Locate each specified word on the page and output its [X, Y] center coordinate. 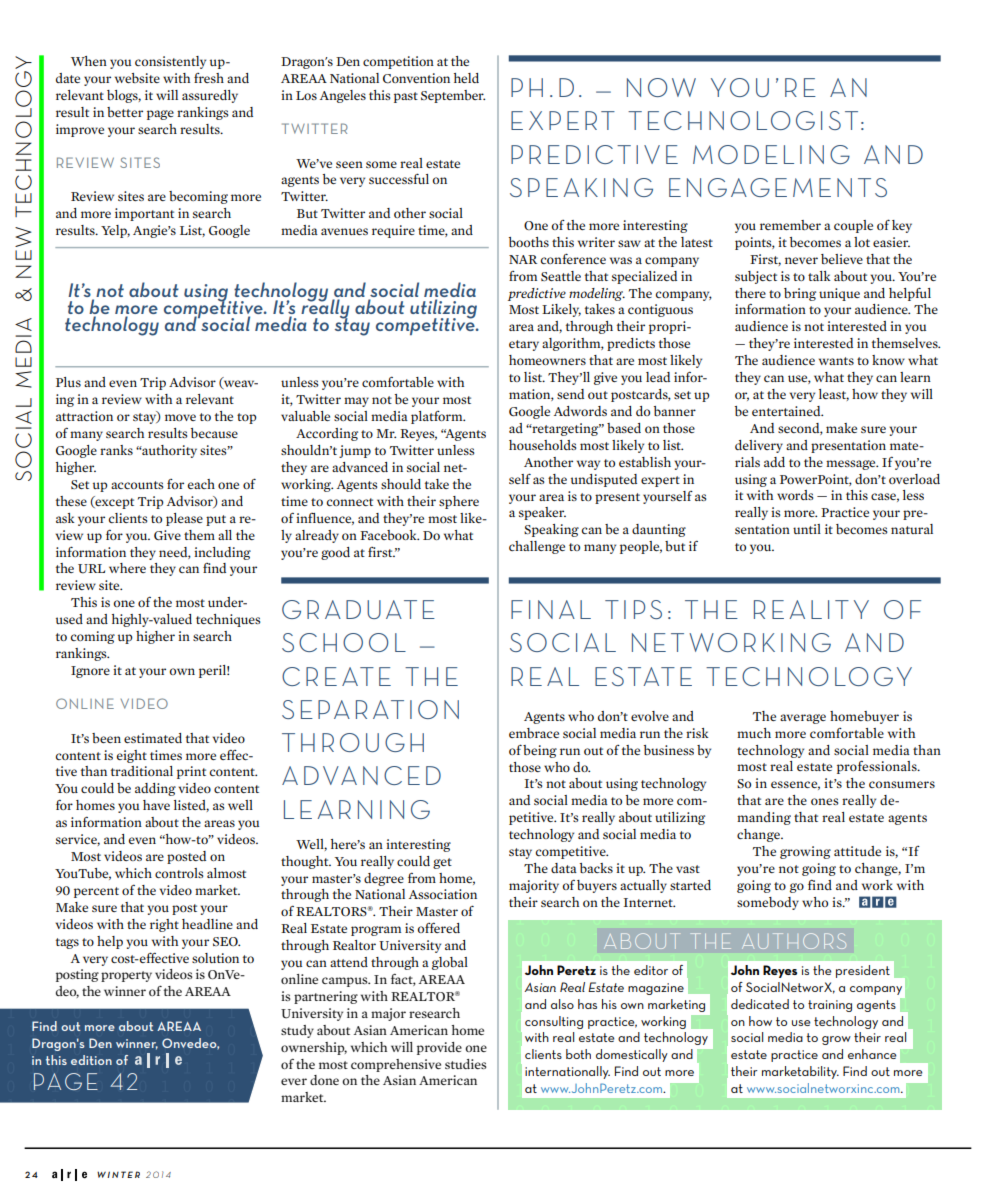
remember [790, 225]
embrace [534, 733]
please [184, 519]
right [164, 925]
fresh [209, 78]
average [803, 719]
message [852, 465]
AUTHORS [794, 941]
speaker [542, 513]
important [144, 214]
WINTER [118, 1174]
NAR [523, 259]
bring [800, 294]
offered [439, 928]
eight [132, 756]
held [466, 78]
